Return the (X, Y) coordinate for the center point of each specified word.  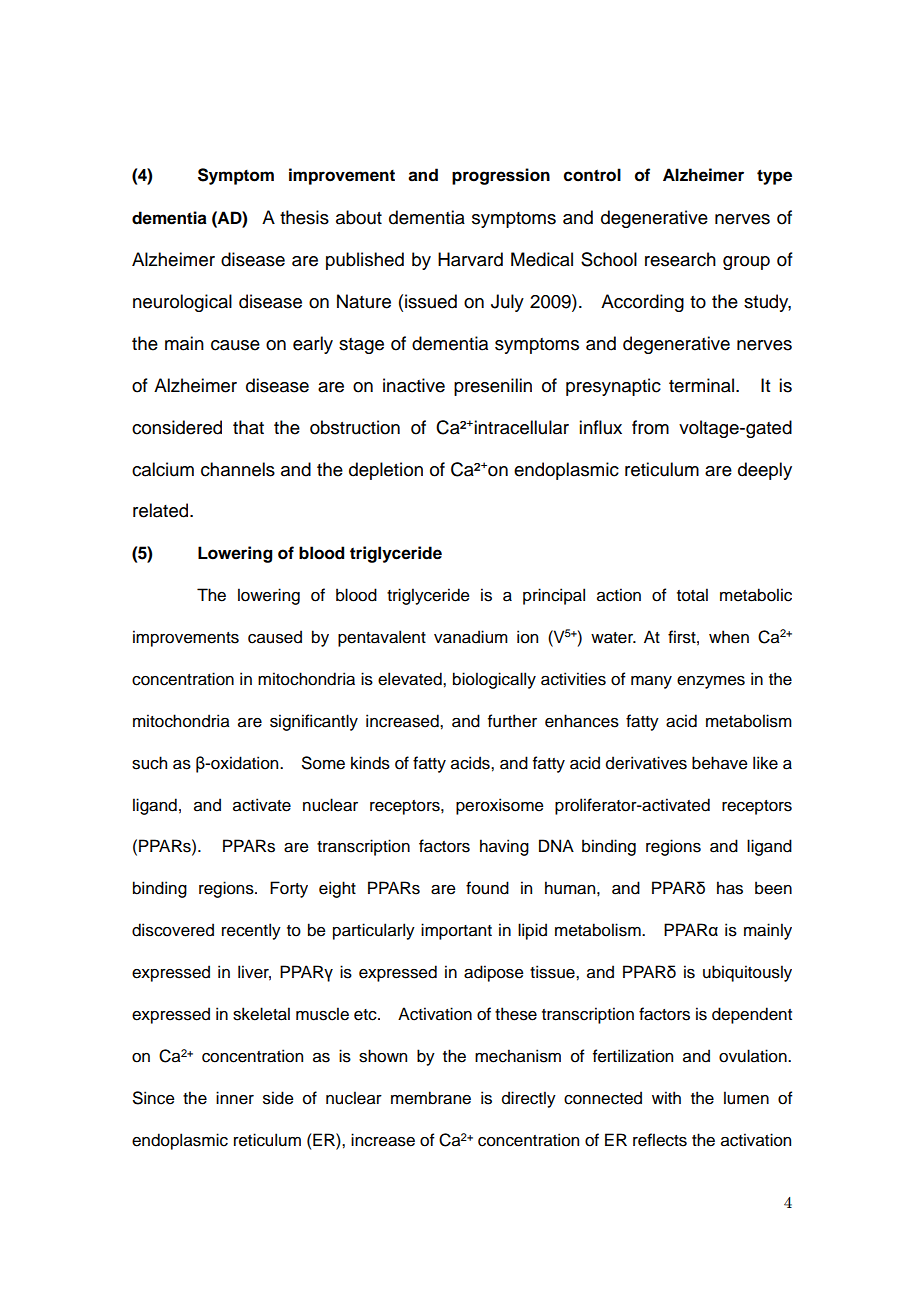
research (680, 259)
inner (235, 1098)
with (666, 1097)
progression (501, 176)
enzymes (711, 682)
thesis (304, 217)
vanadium (471, 637)
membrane (431, 1098)
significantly (314, 722)
